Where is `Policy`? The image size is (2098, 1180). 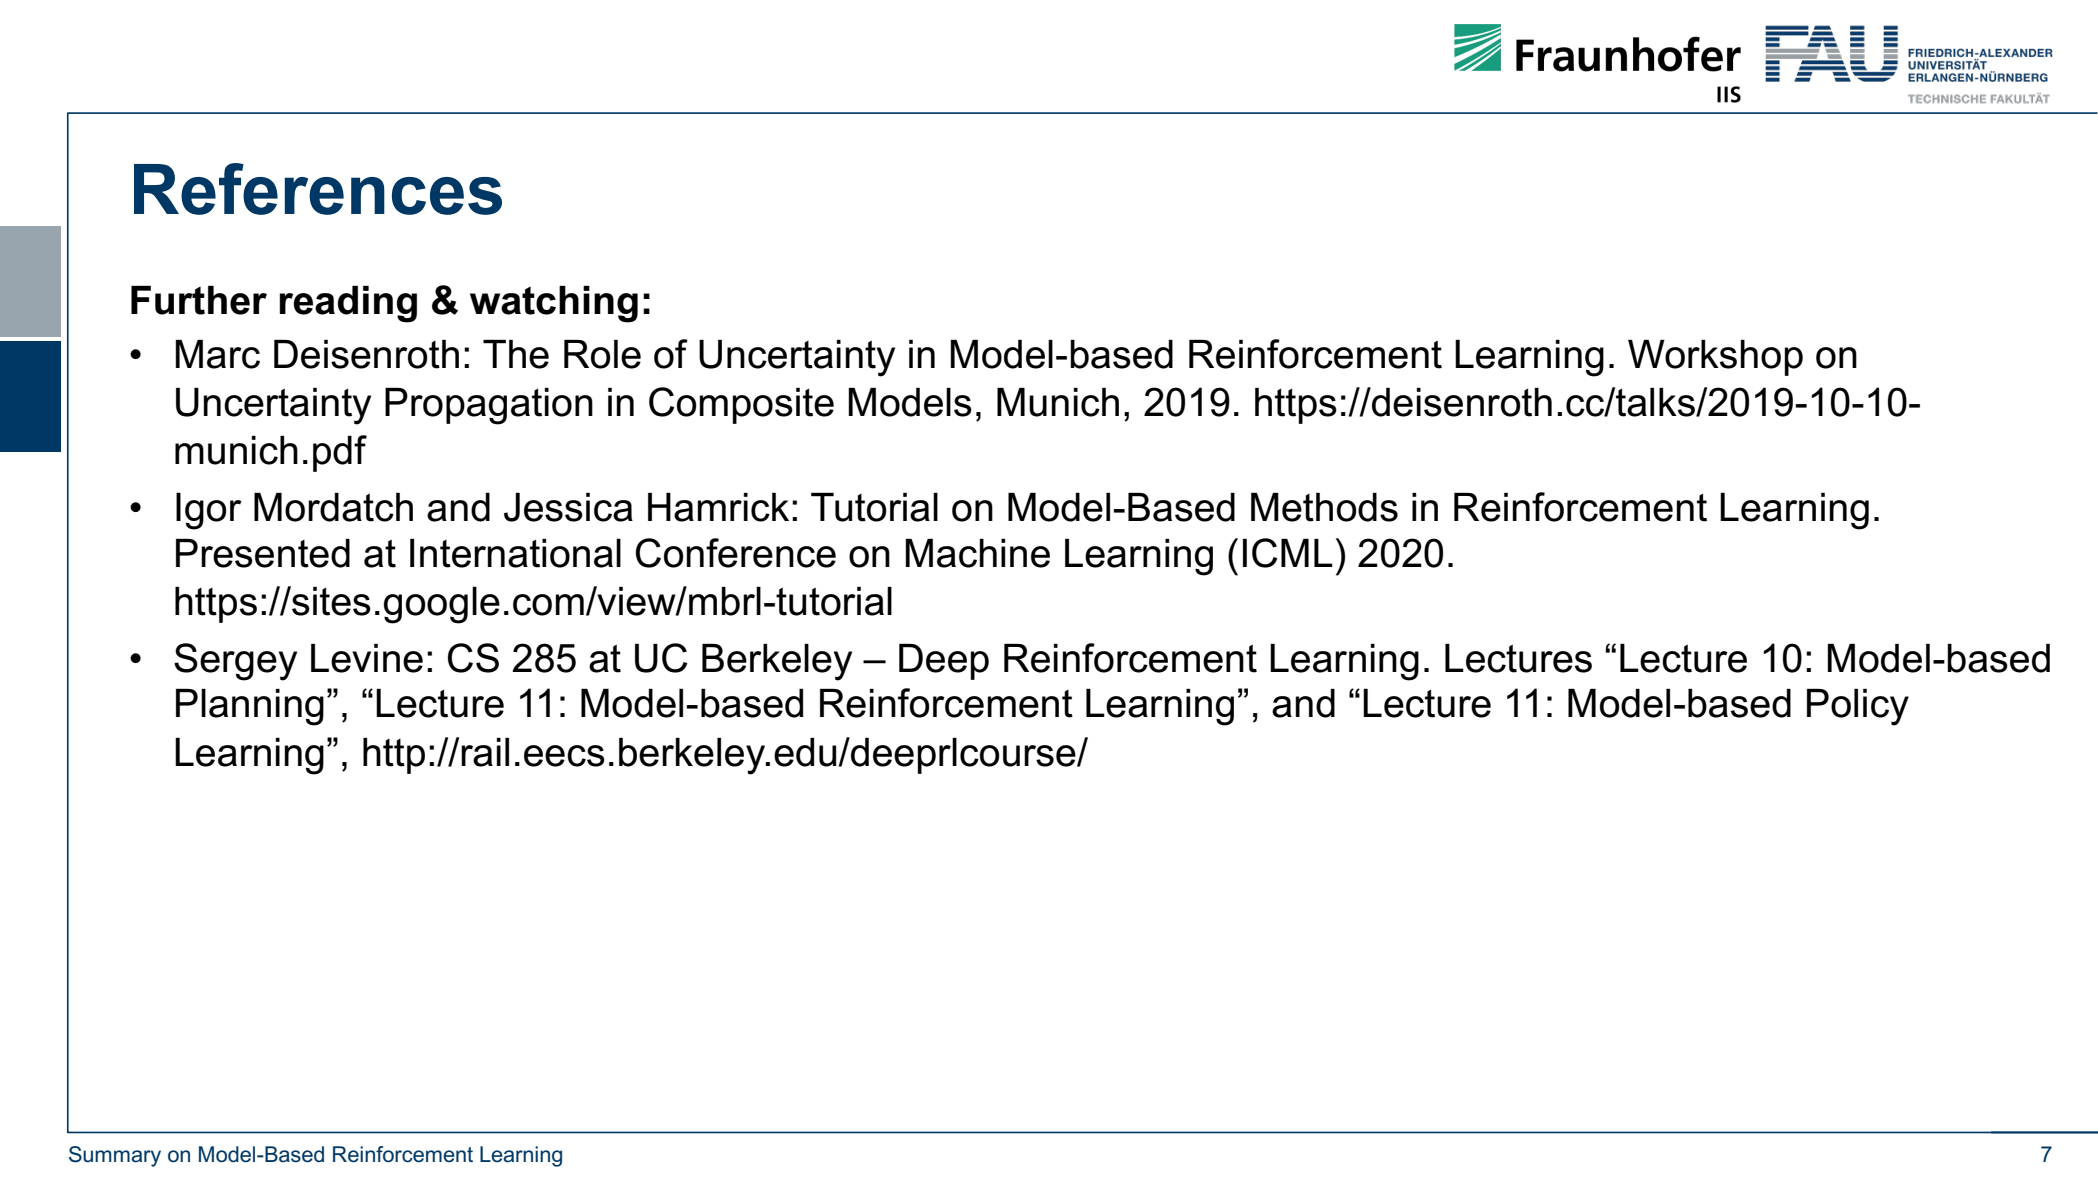 Policy is located at coordinates (1858, 707).
